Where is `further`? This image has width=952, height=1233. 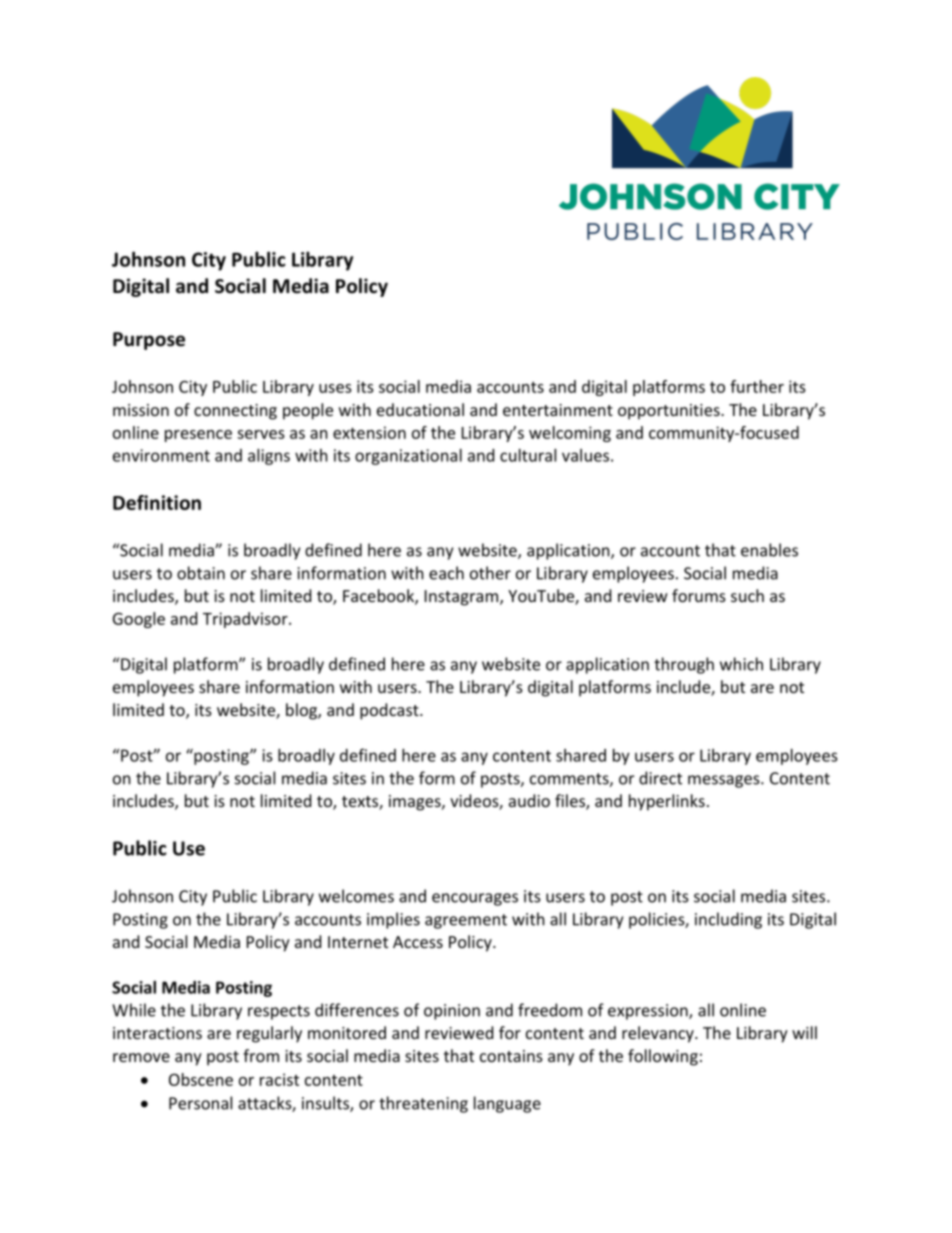 further is located at coordinates (757, 386).
